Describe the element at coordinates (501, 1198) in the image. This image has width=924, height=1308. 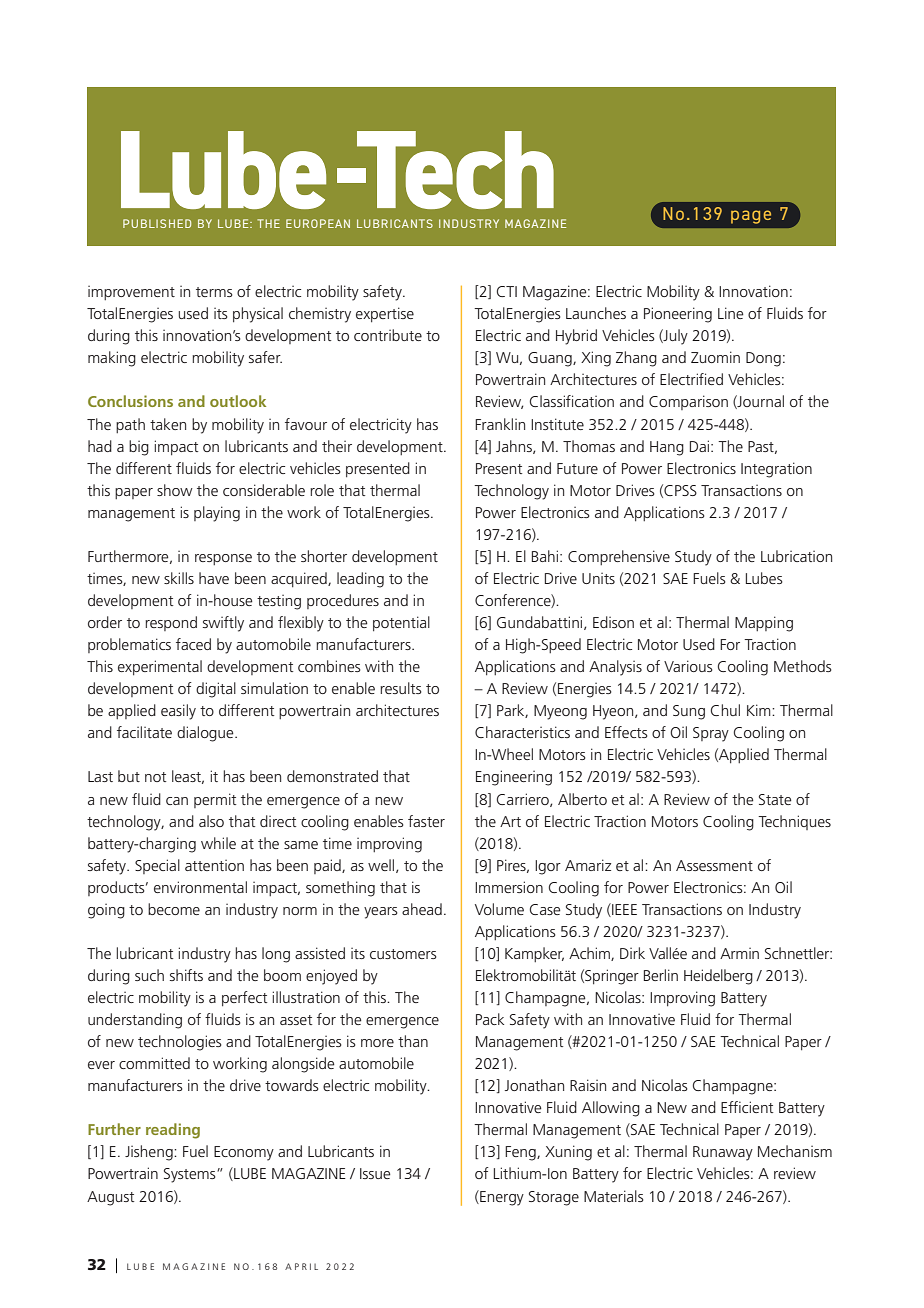
I see `Energy` at that location.
